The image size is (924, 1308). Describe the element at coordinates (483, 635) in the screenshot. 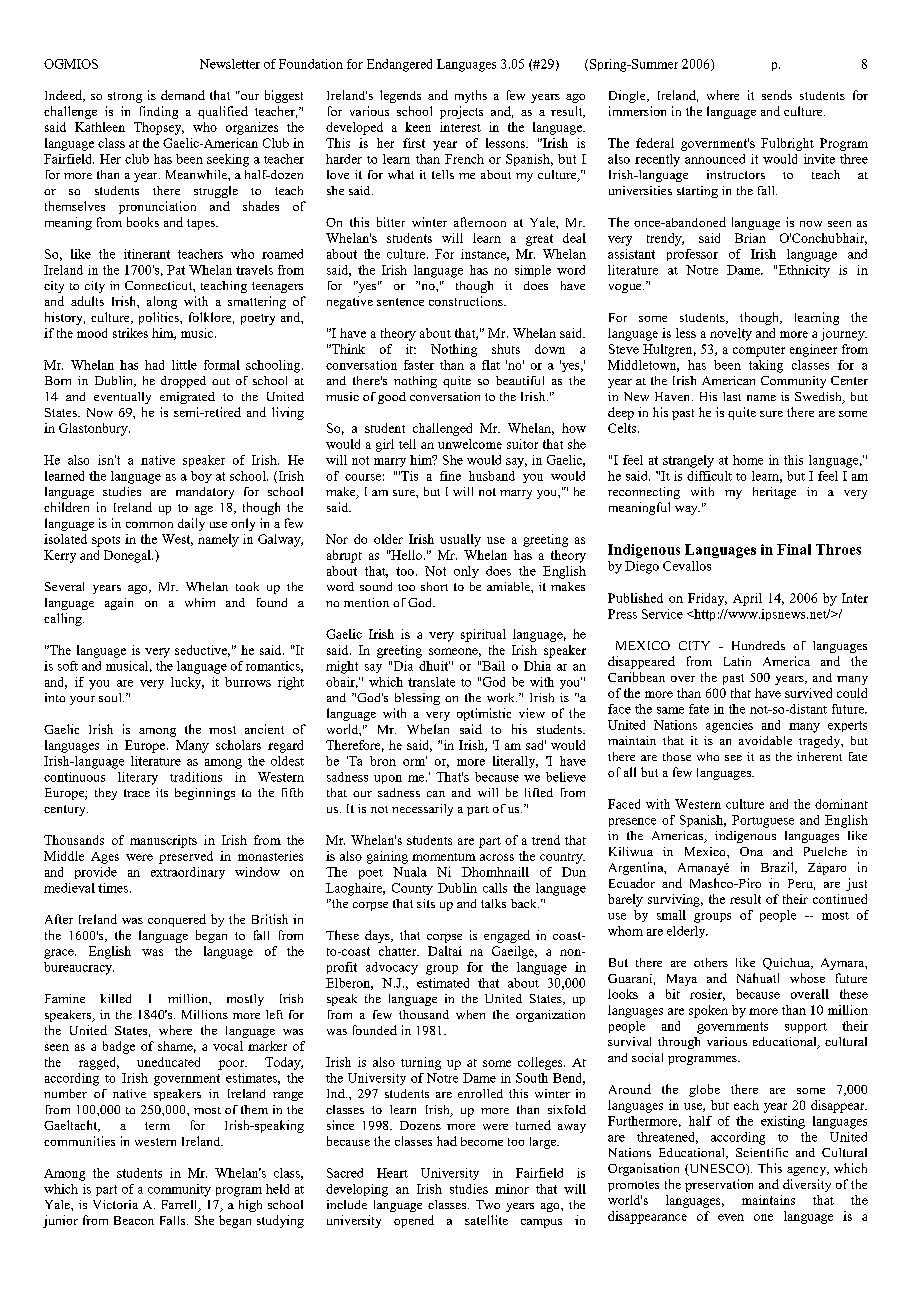

I see `spiritual` at that location.
